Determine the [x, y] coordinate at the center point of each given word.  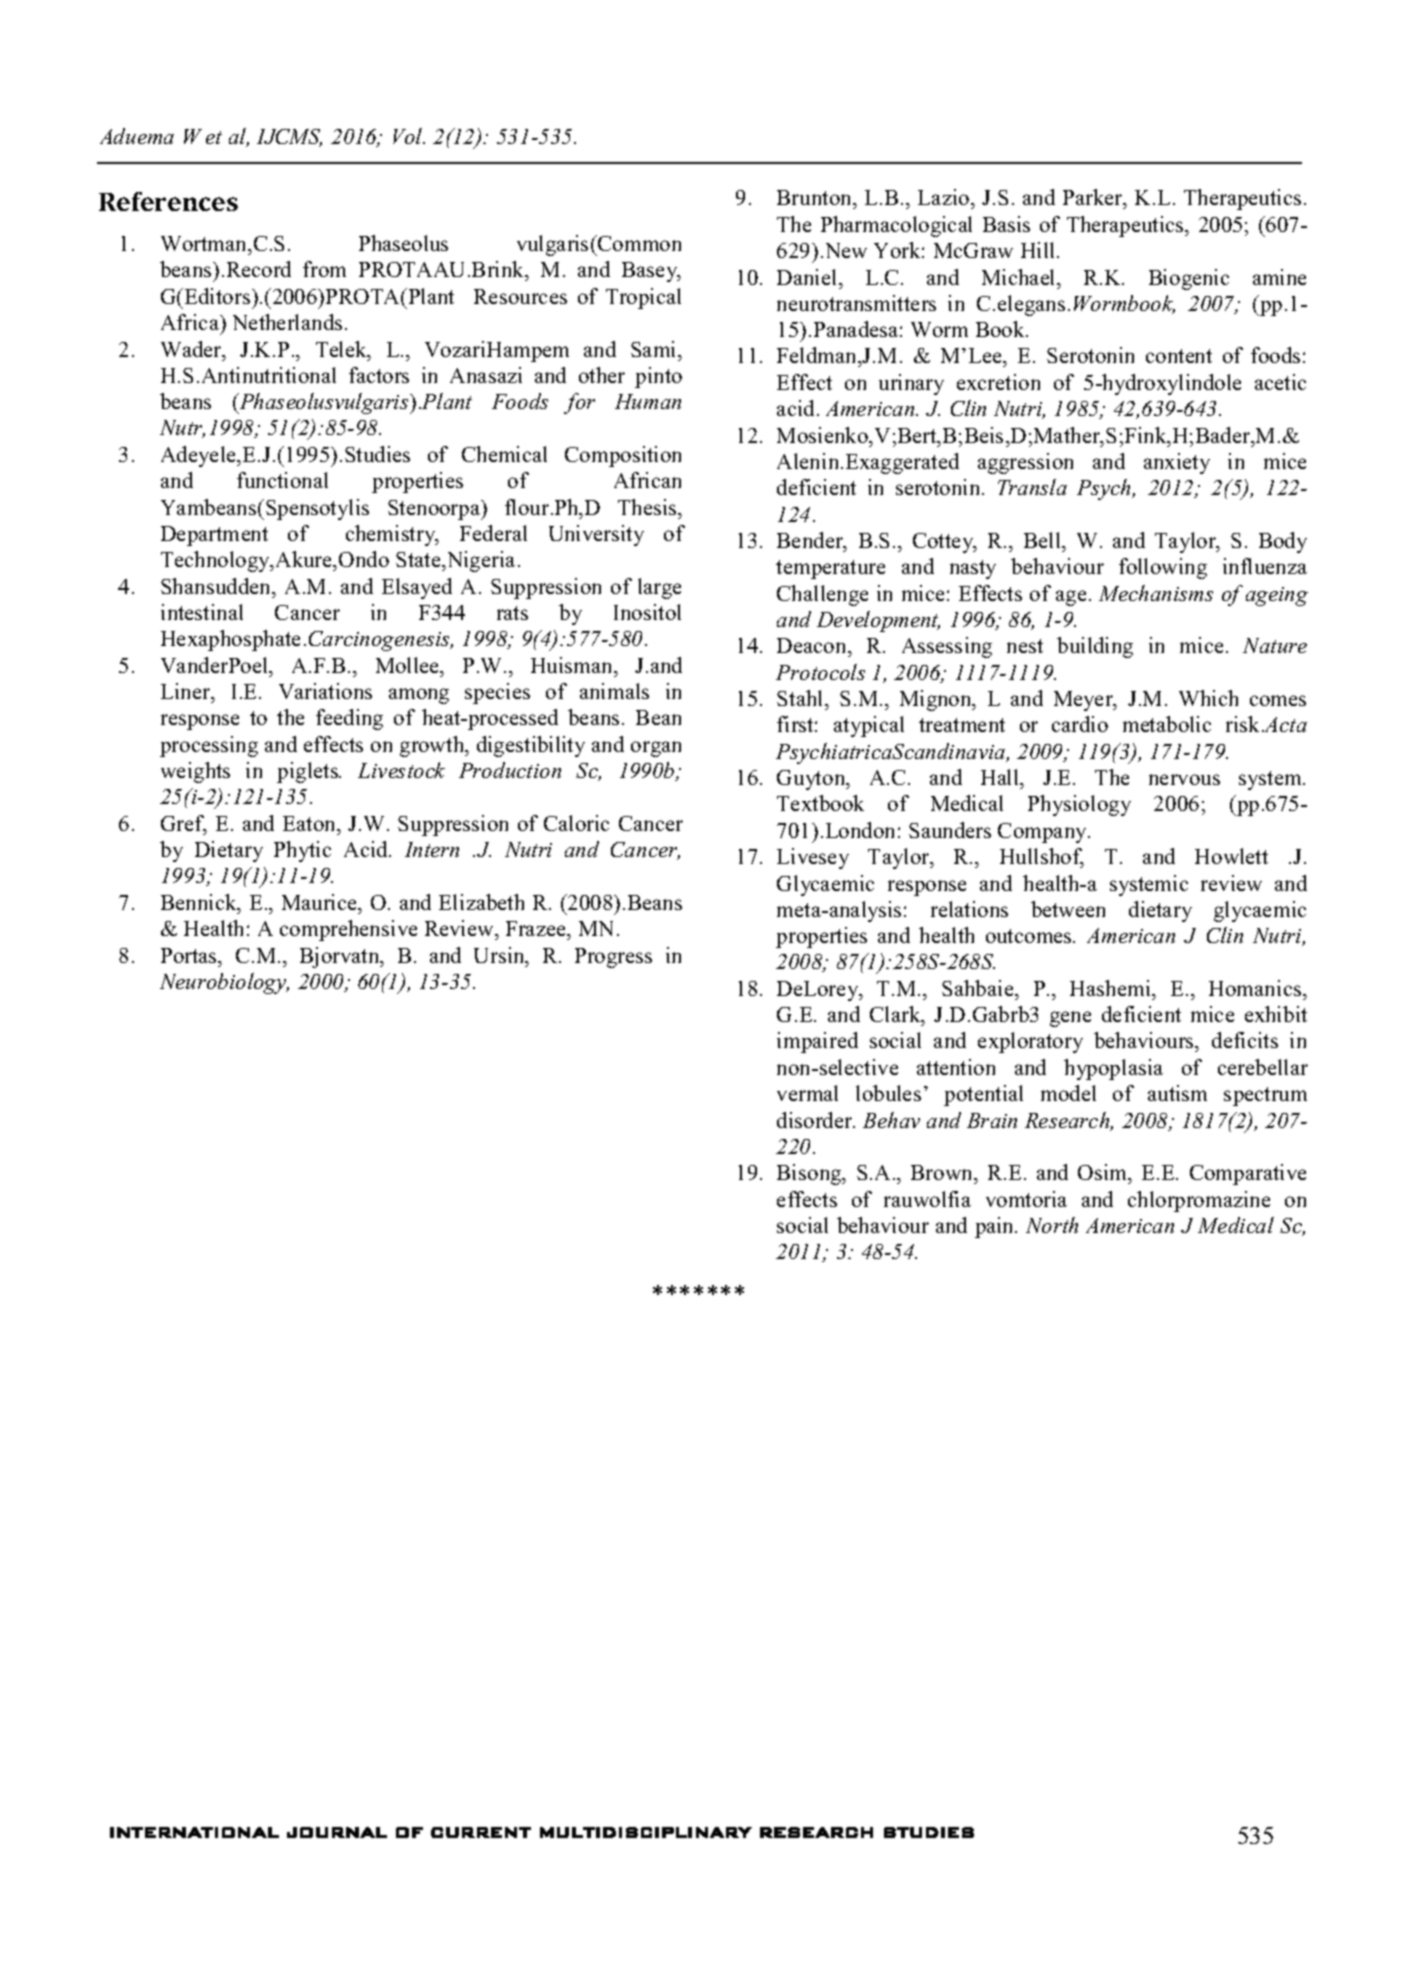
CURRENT [481, 1832]
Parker [1094, 197]
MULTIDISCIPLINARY [646, 1832]
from [324, 269]
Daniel [808, 277]
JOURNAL [337, 1832]
